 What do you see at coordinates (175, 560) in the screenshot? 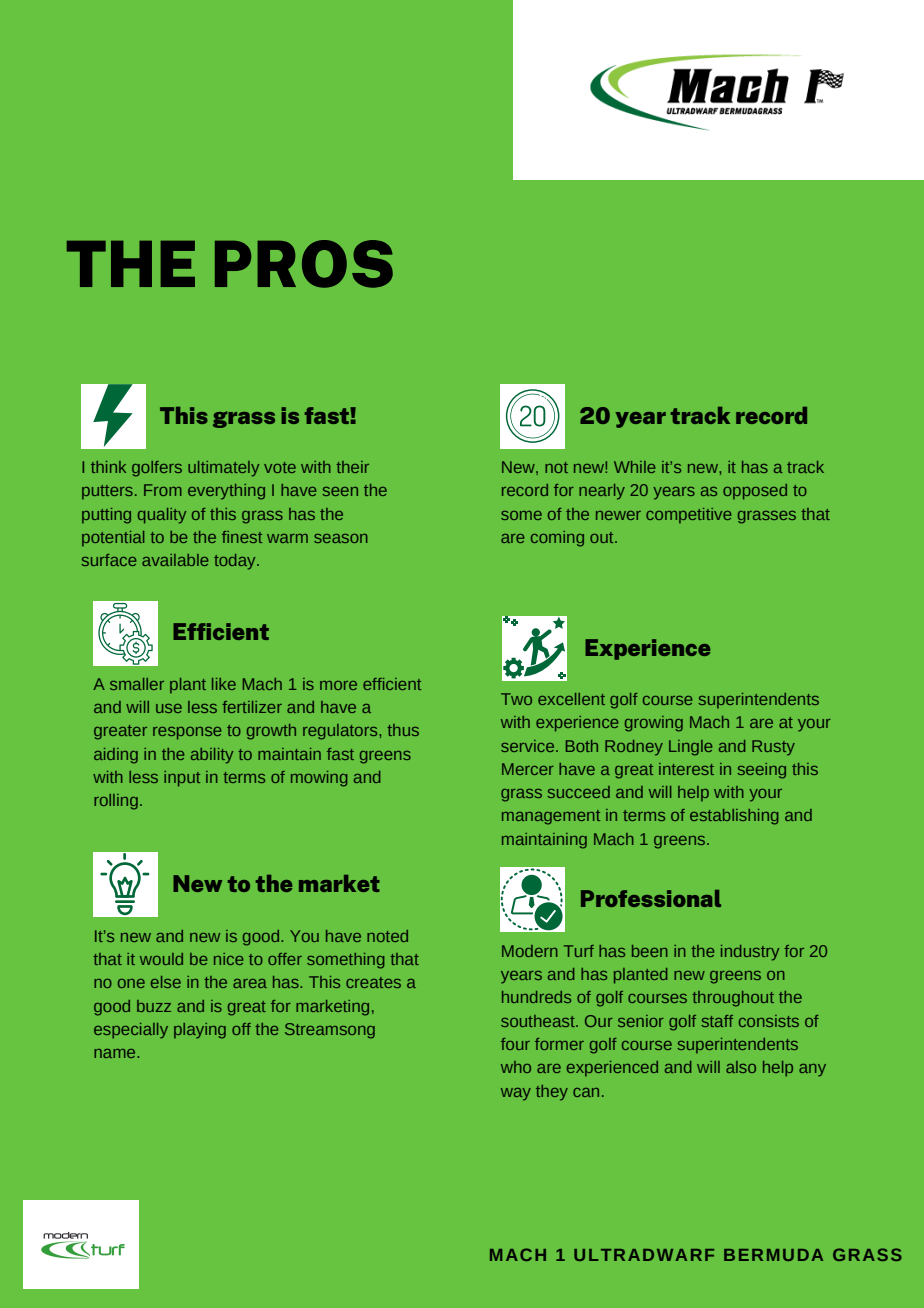
I see `available` at bounding box center [175, 560].
